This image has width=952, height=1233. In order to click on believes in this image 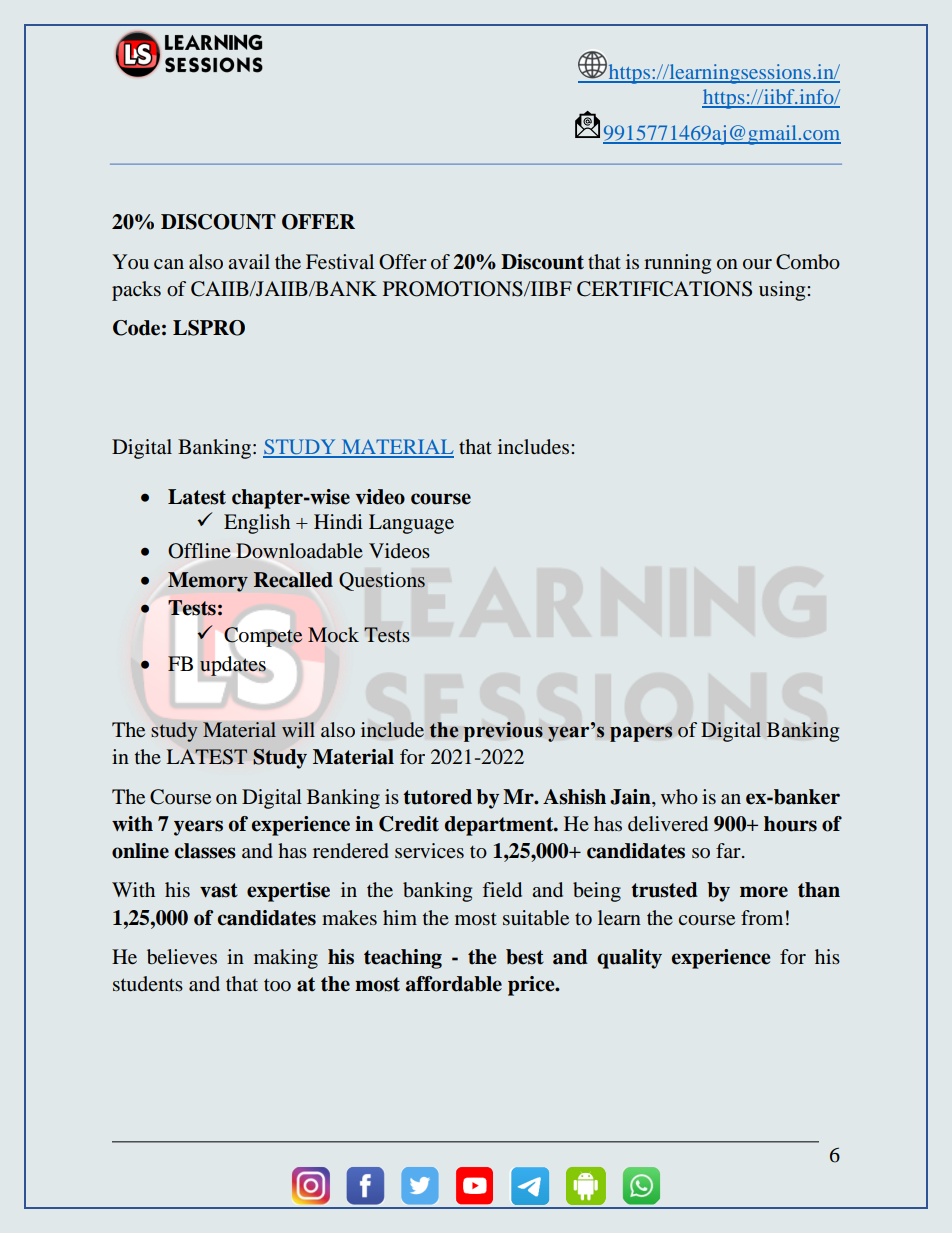, I will do `click(182, 957)`.
